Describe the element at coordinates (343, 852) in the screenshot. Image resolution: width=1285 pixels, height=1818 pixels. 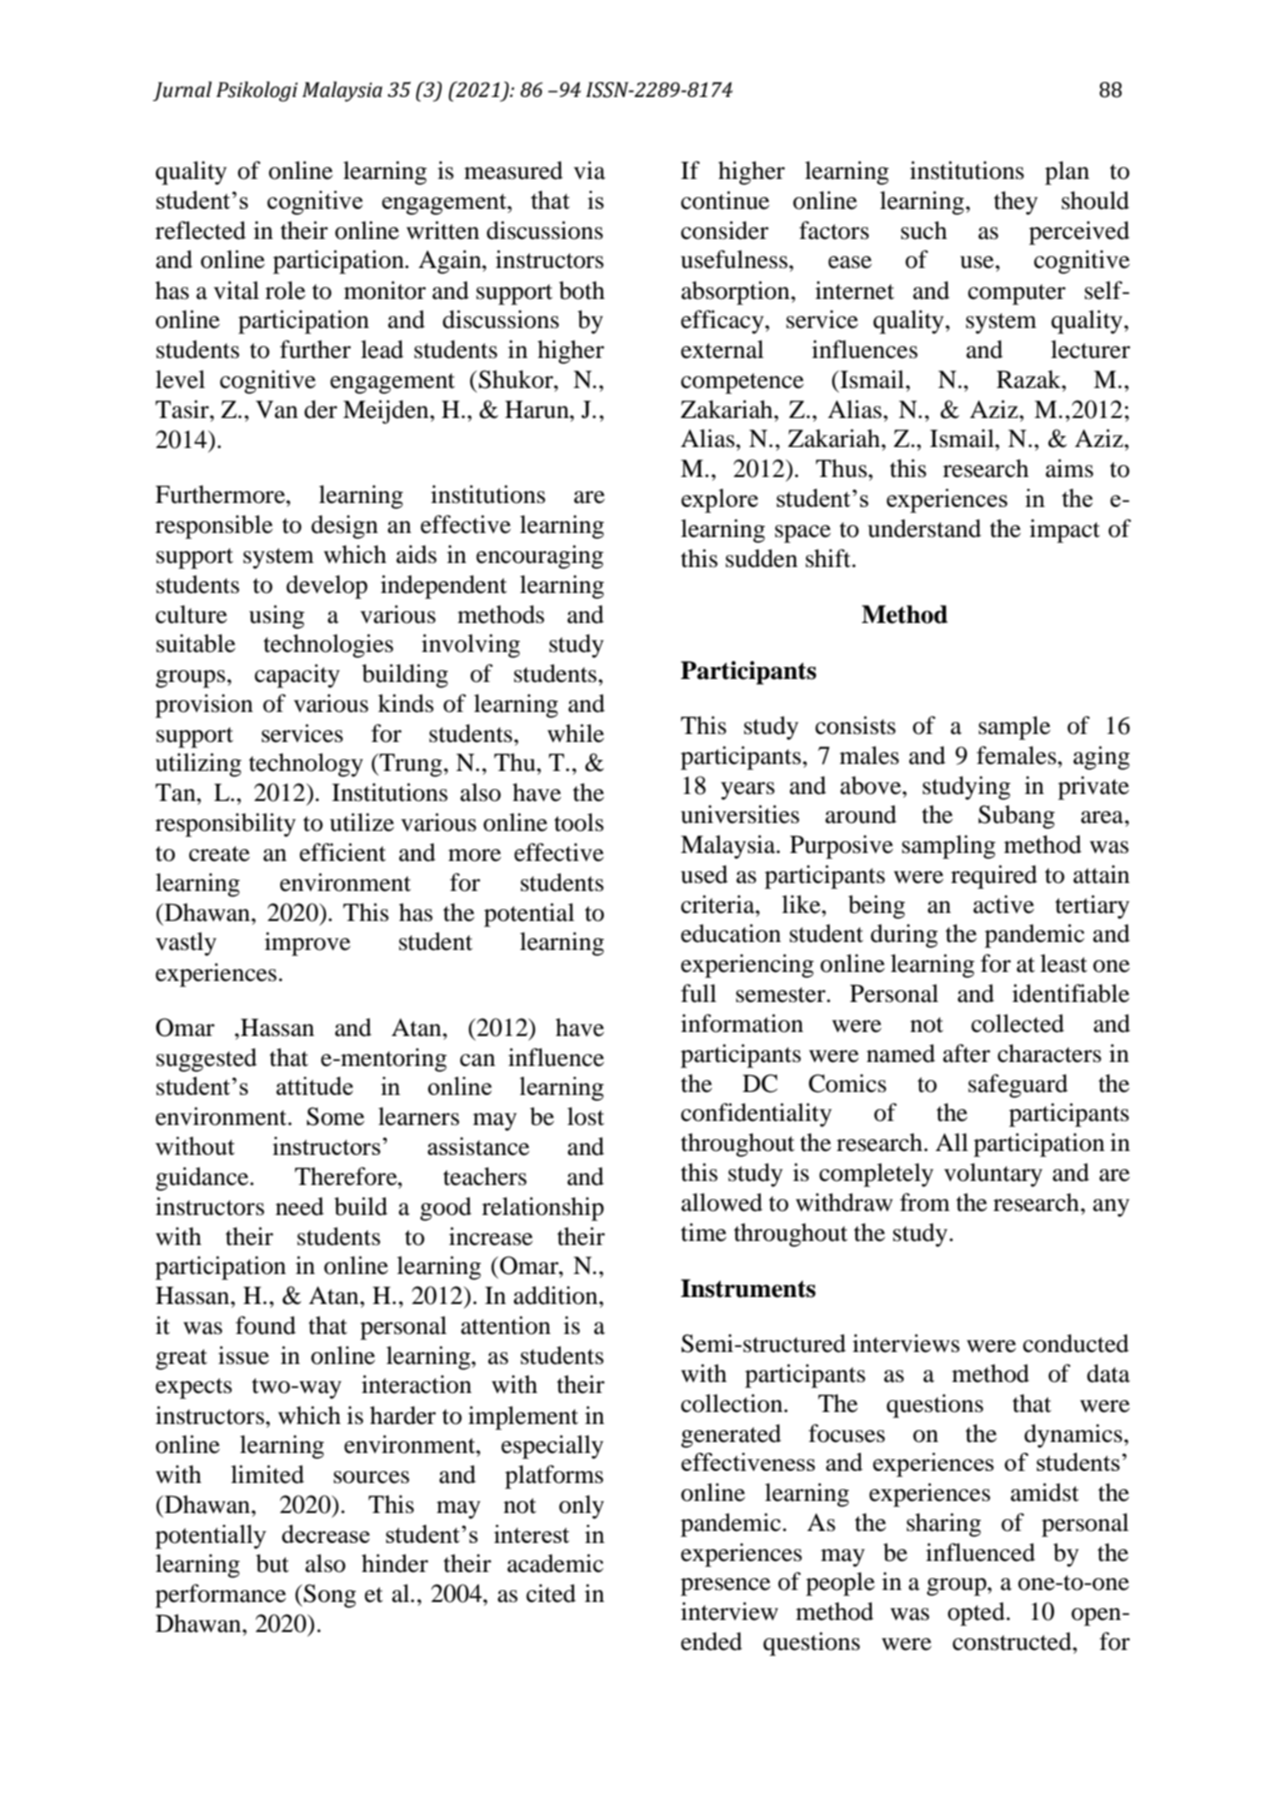
I see `efficient` at that location.
